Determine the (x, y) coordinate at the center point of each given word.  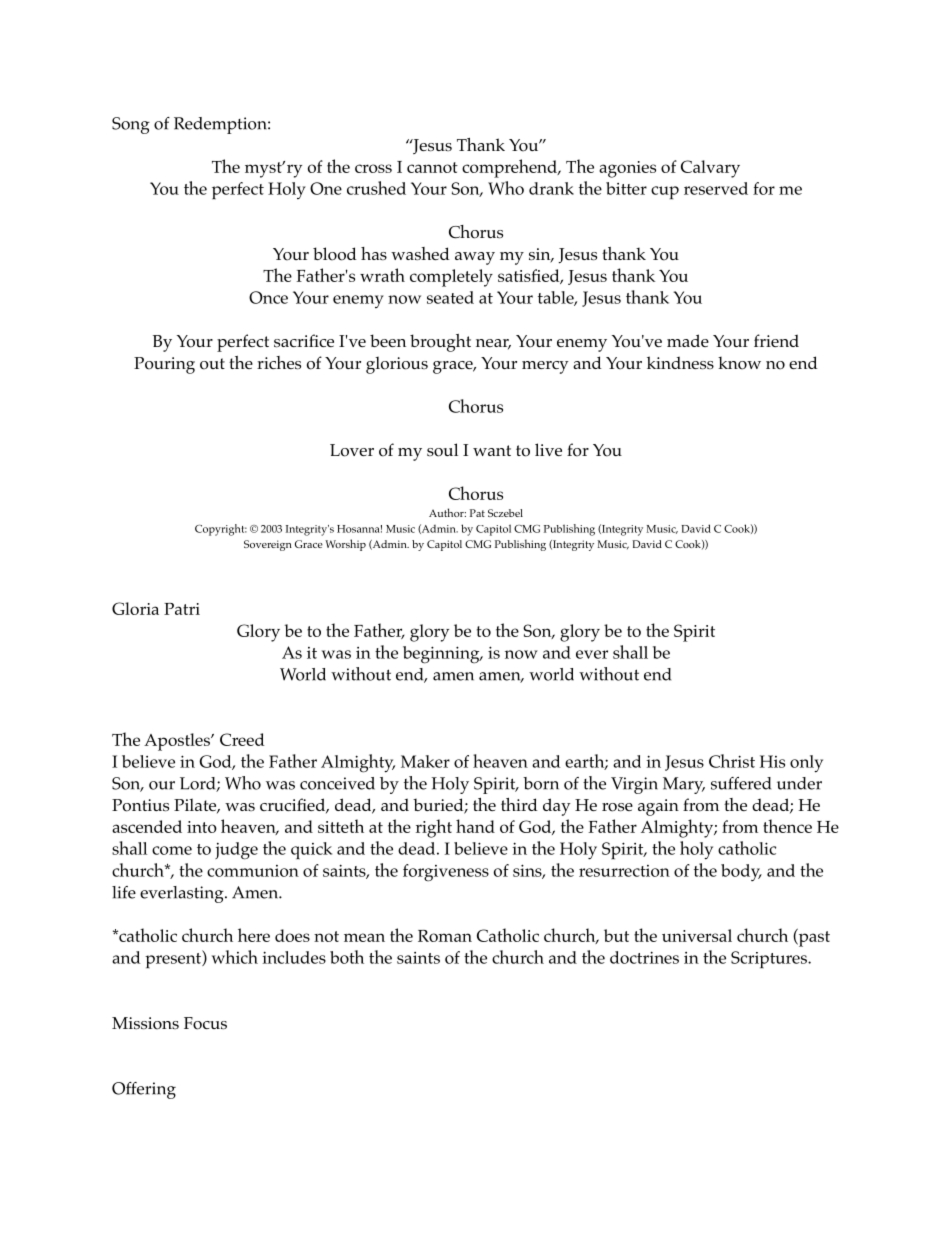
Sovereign (268, 545)
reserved (716, 188)
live (548, 449)
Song (131, 125)
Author (447, 512)
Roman (445, 936)
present (174, 959)
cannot (432, 167)
